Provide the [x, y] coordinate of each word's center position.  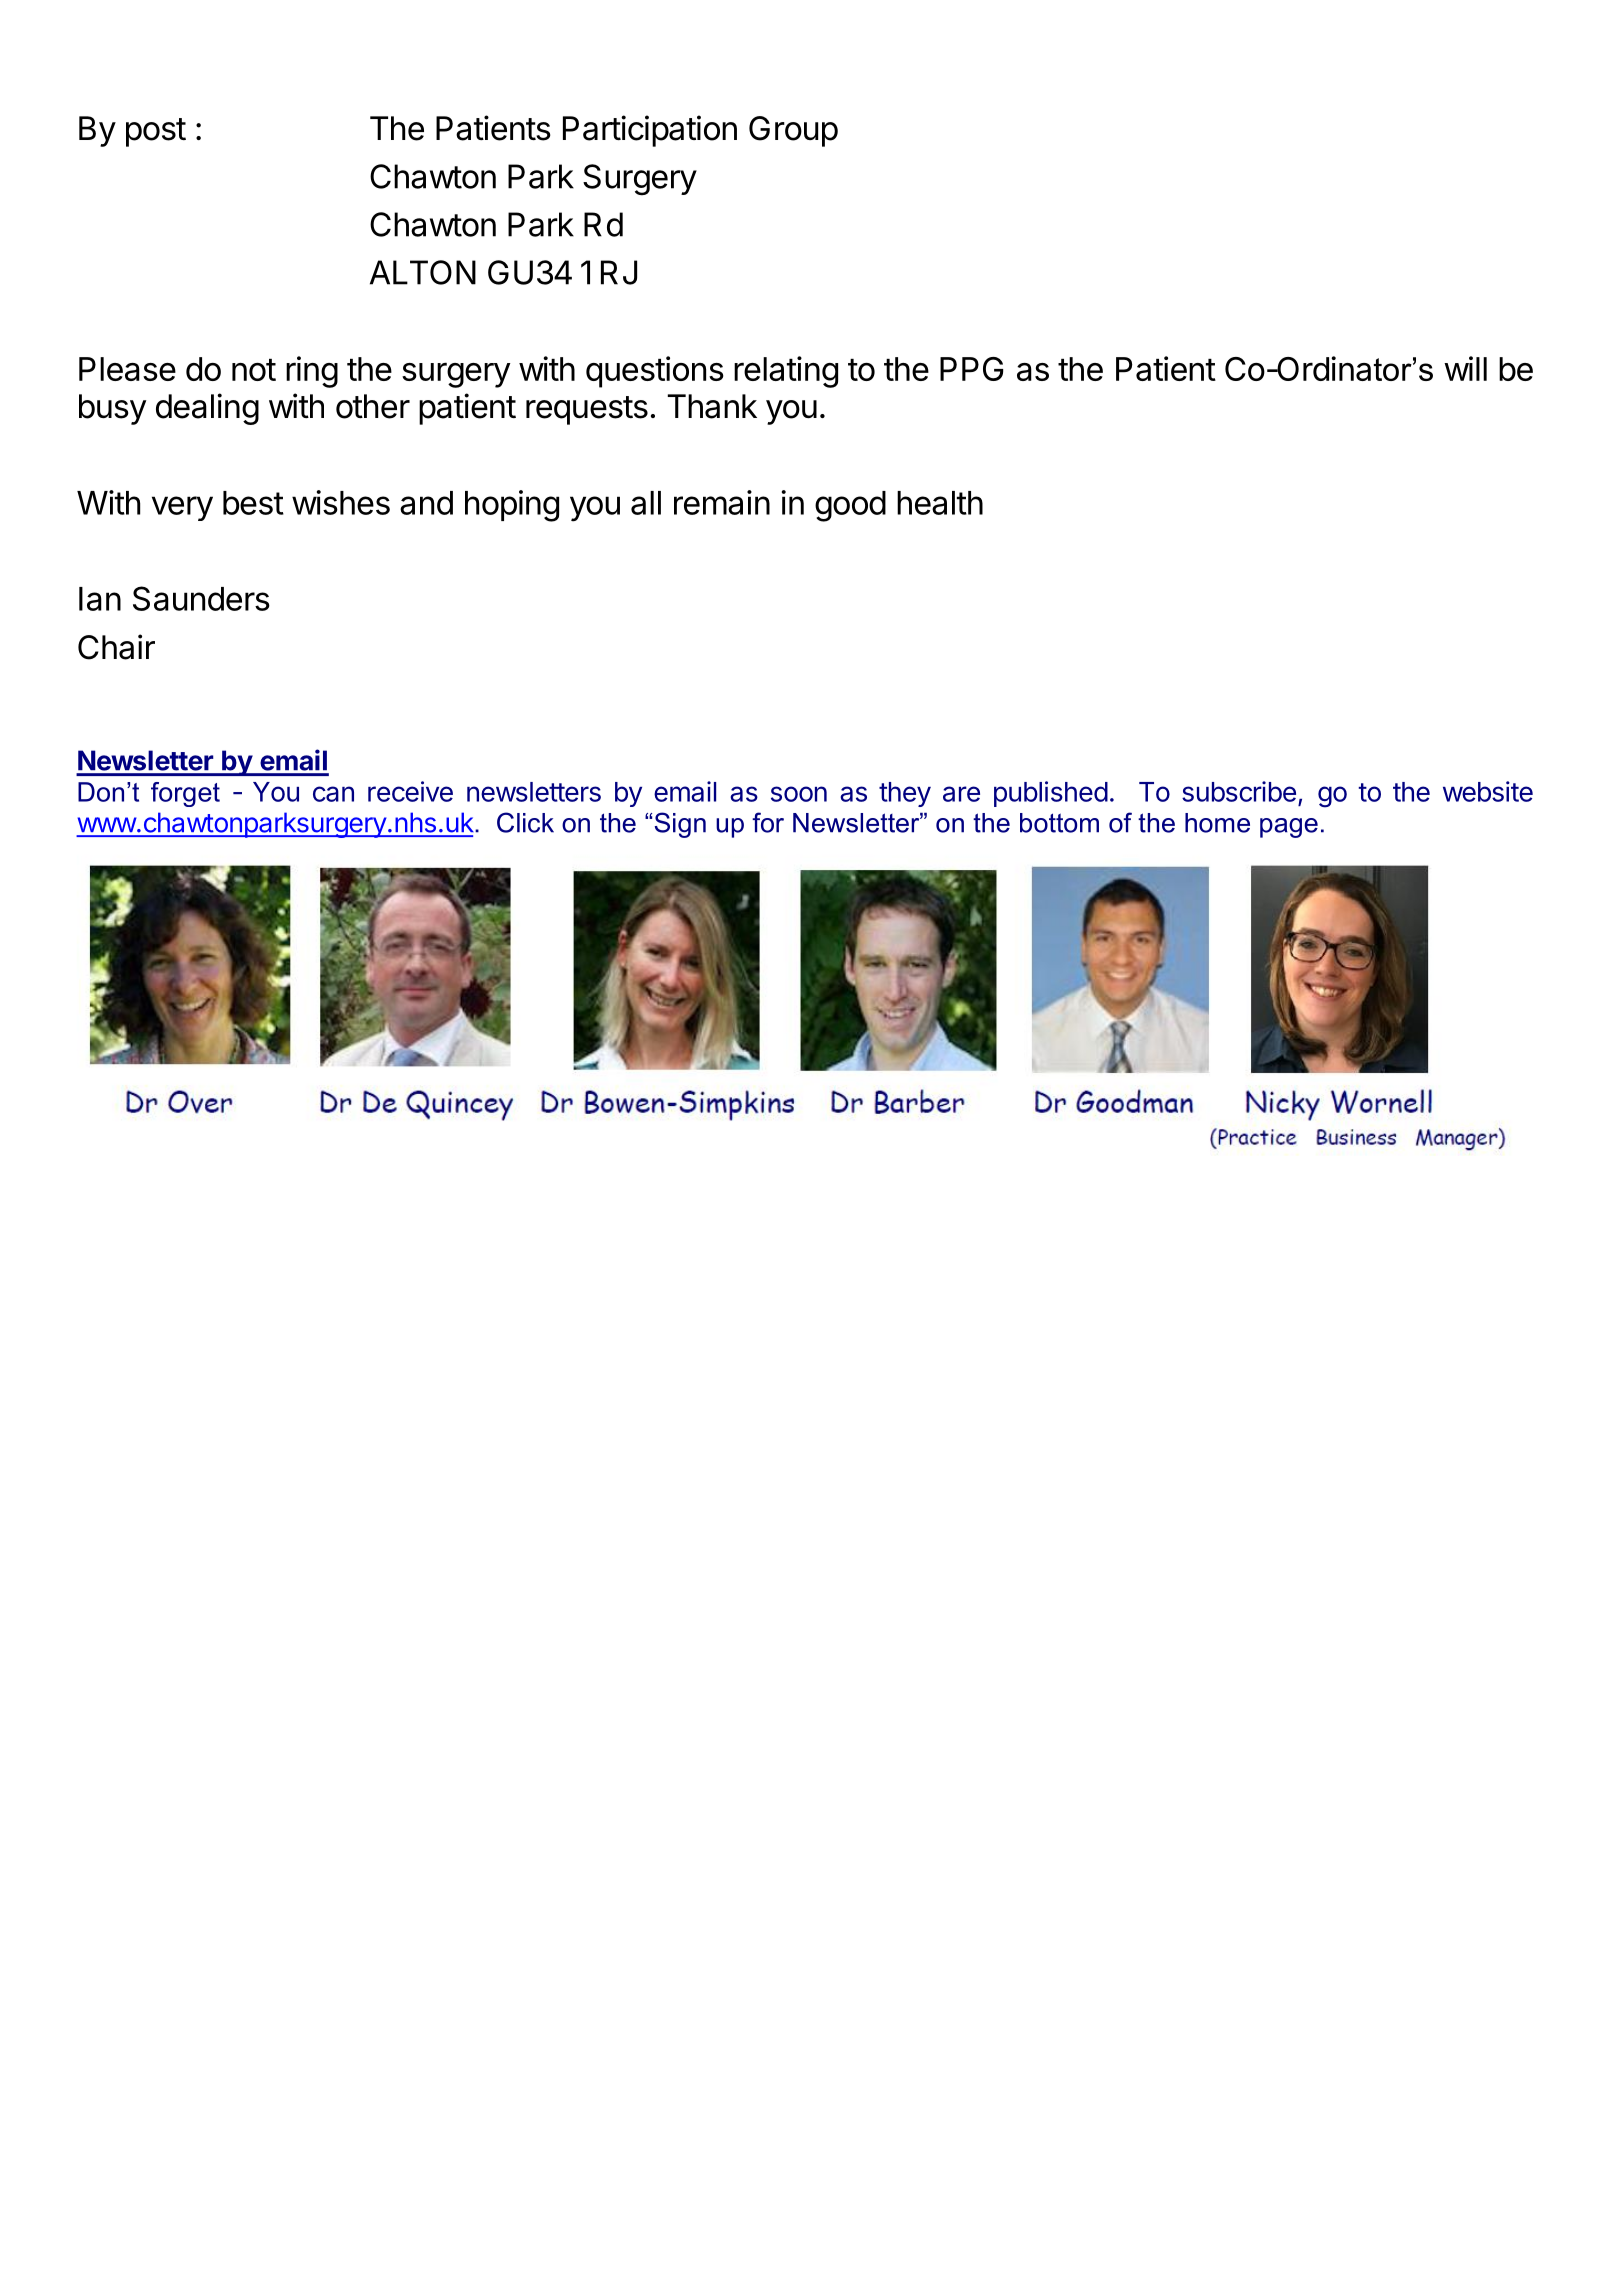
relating [786, 372]
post [156, 132]
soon [799, 794]
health [940, 503]
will [1465, 368]
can [333, 794]
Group [793, 131]
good [850, 506]
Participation [650, 131]
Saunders [201, 598]
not [254, 370]
